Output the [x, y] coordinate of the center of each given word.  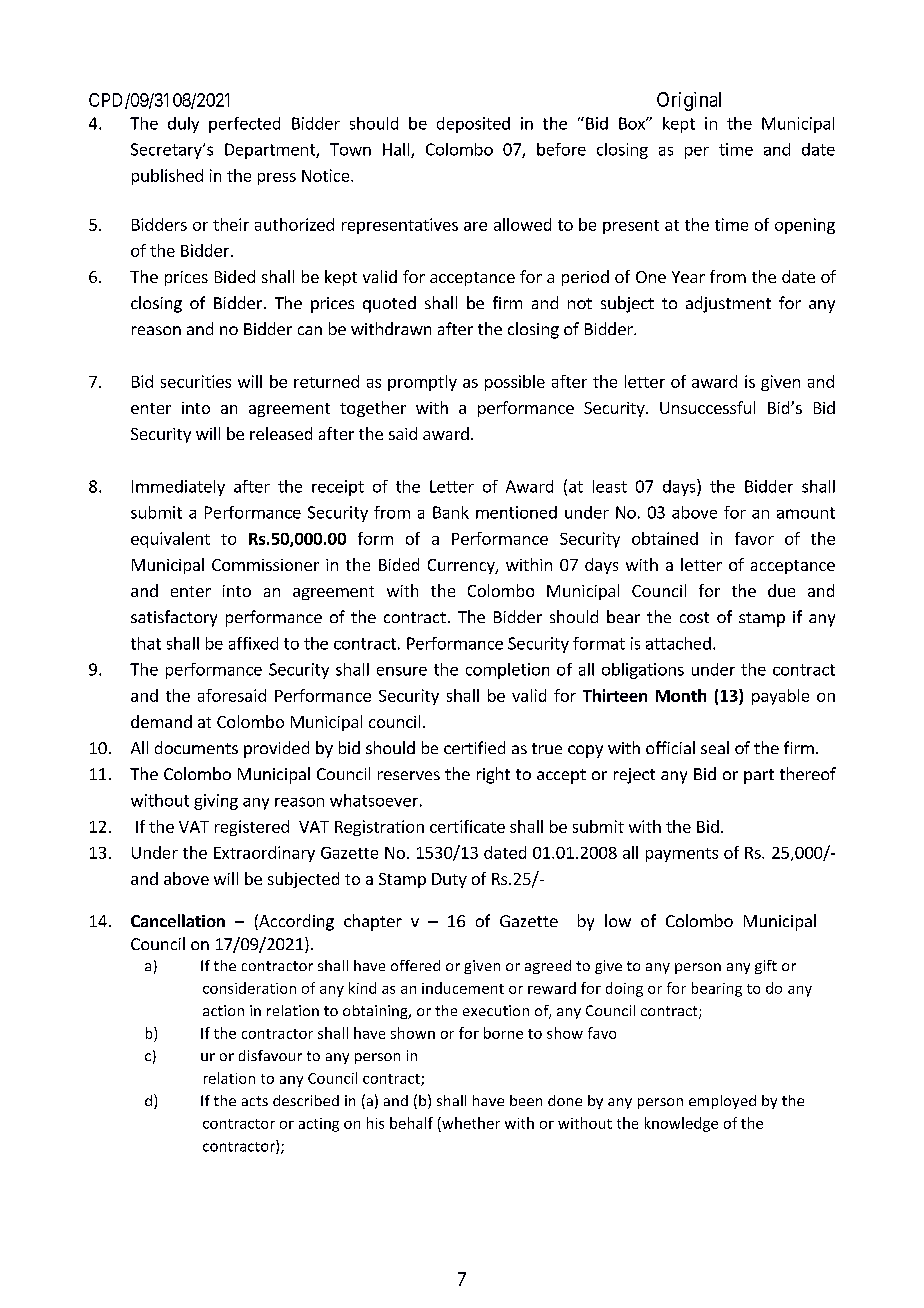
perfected [244, 125]
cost [694, 617]
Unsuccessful [707, 407]
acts [255, 1101]
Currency [462, 566]
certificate [467, 826]
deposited [473, 125]
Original [689, 101]
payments [682, 855]
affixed [253, 643]
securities [196, 381]
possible [515, 383]
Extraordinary [264, 854]
